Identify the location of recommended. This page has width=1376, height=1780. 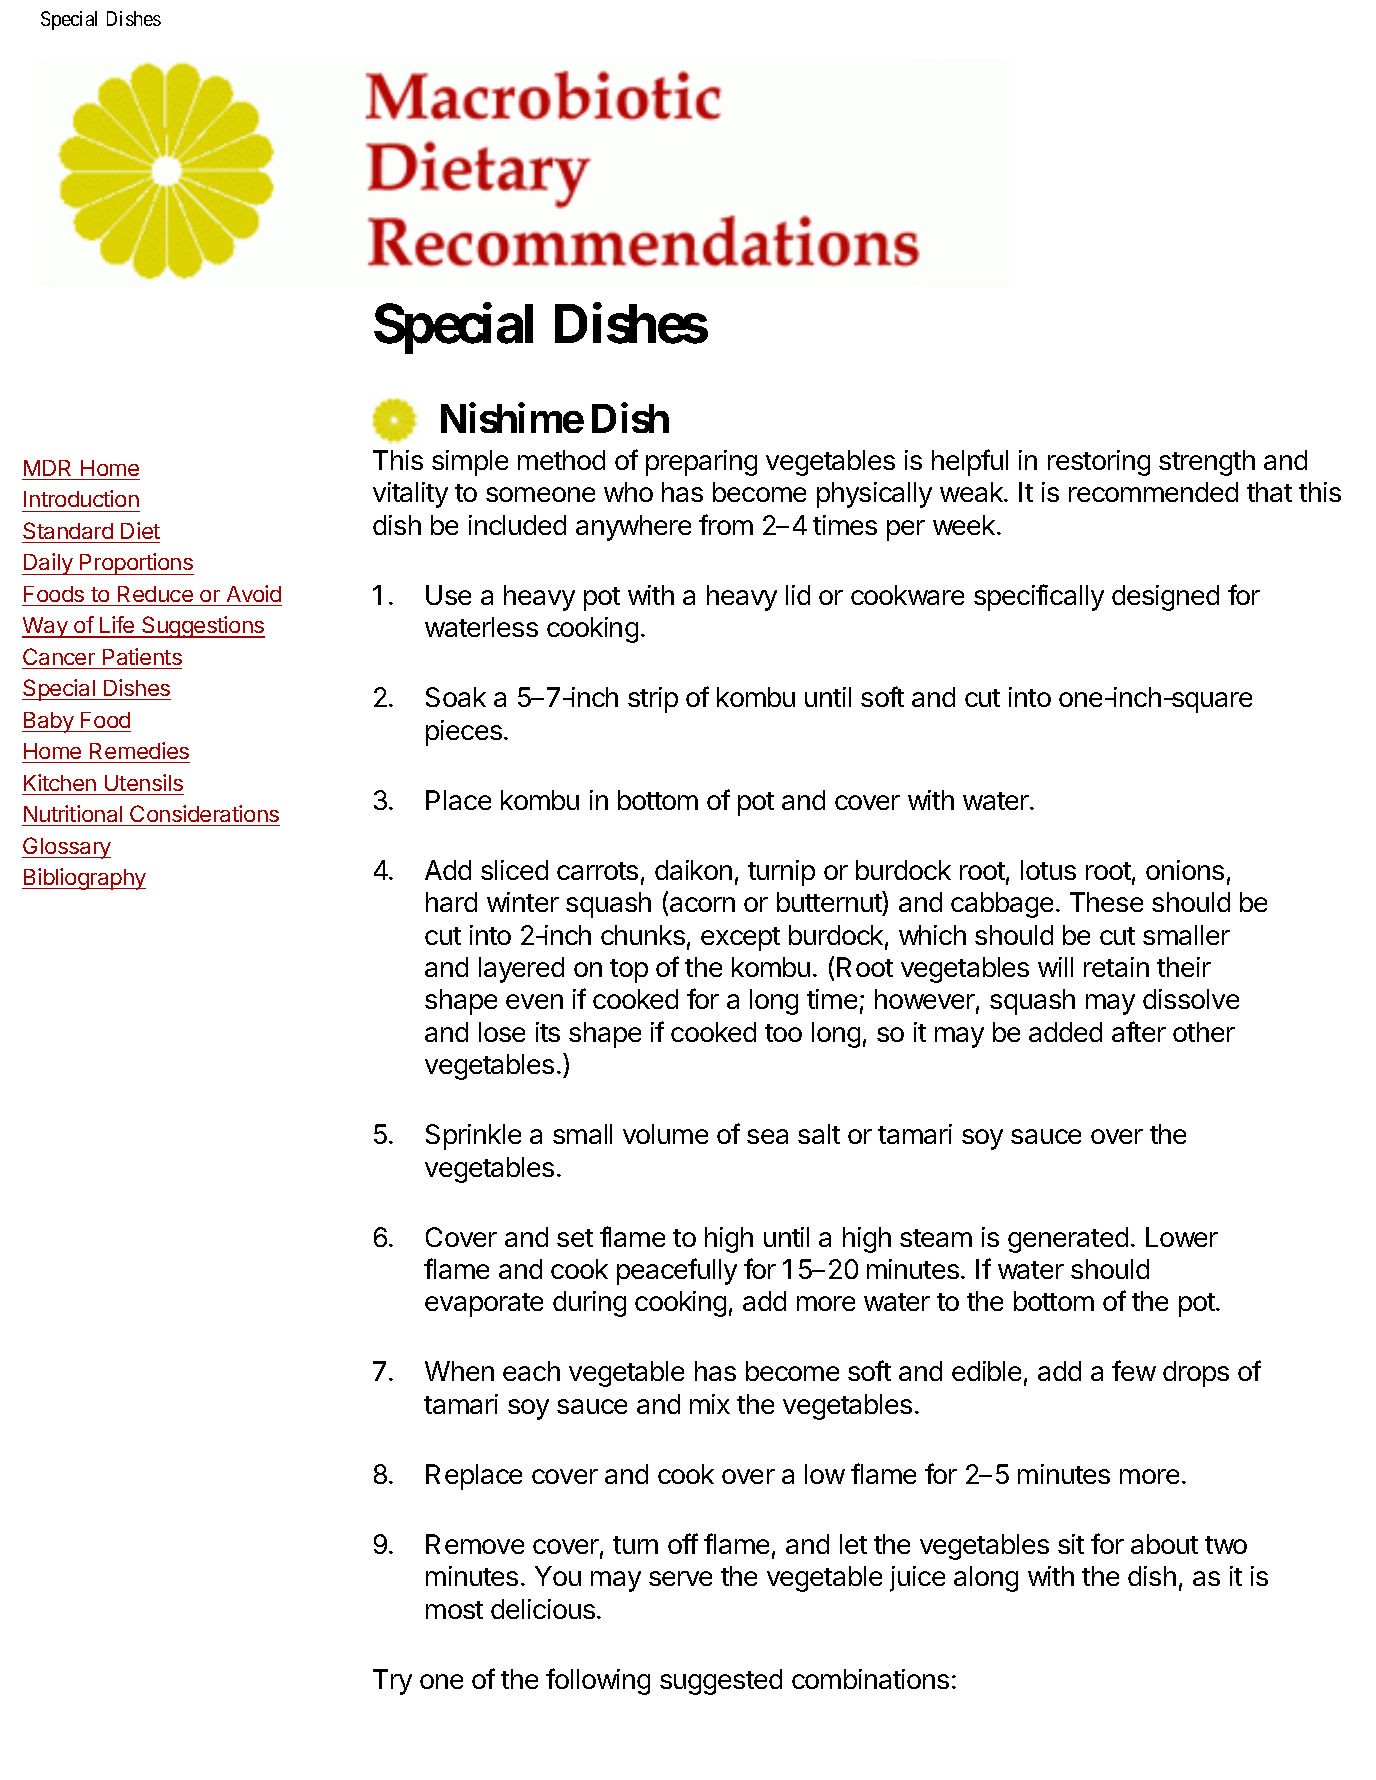
(1153, 492).
